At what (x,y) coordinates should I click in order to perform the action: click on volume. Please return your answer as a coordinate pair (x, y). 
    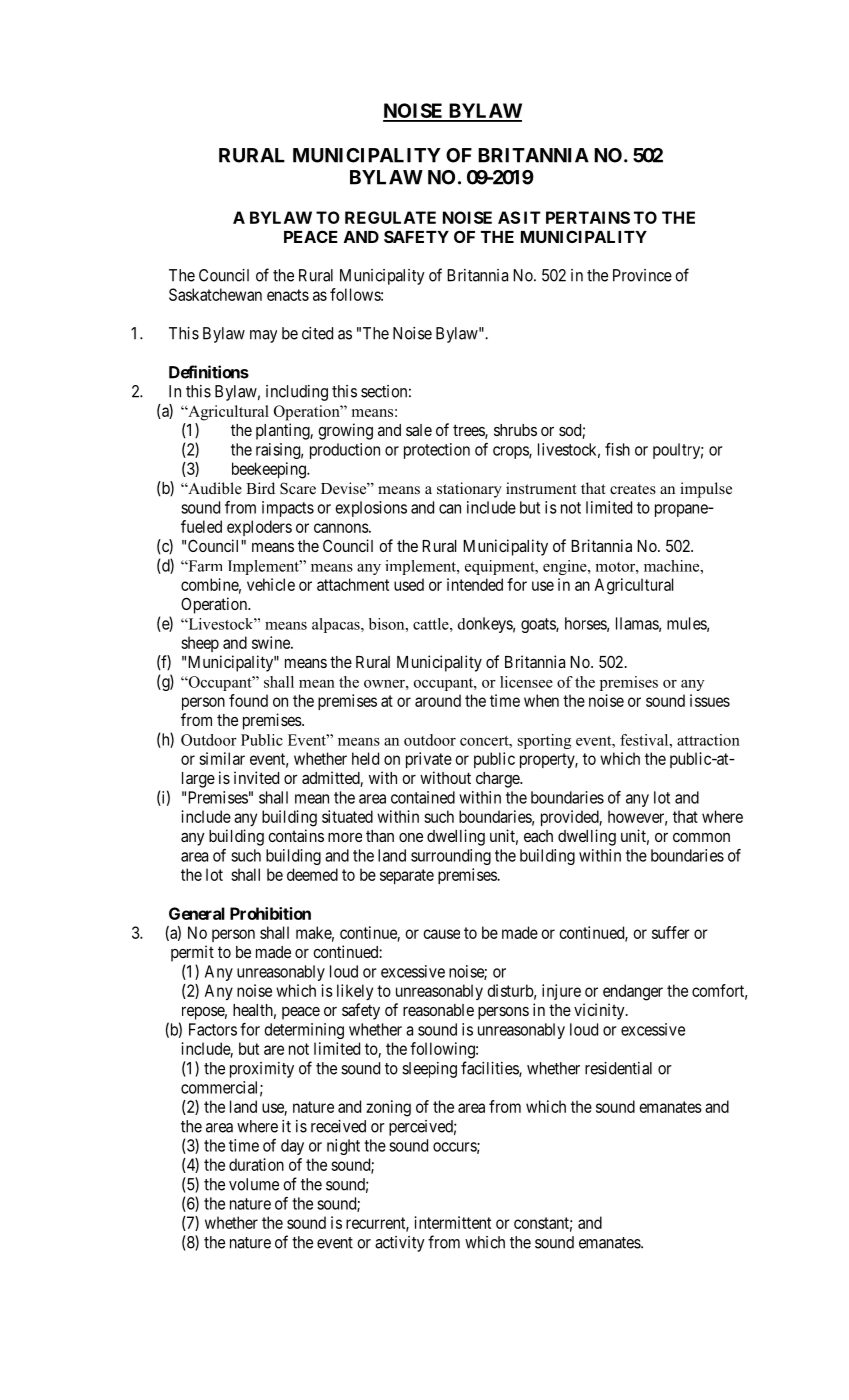
    Looking at the image, I should click on (254, 1184).
